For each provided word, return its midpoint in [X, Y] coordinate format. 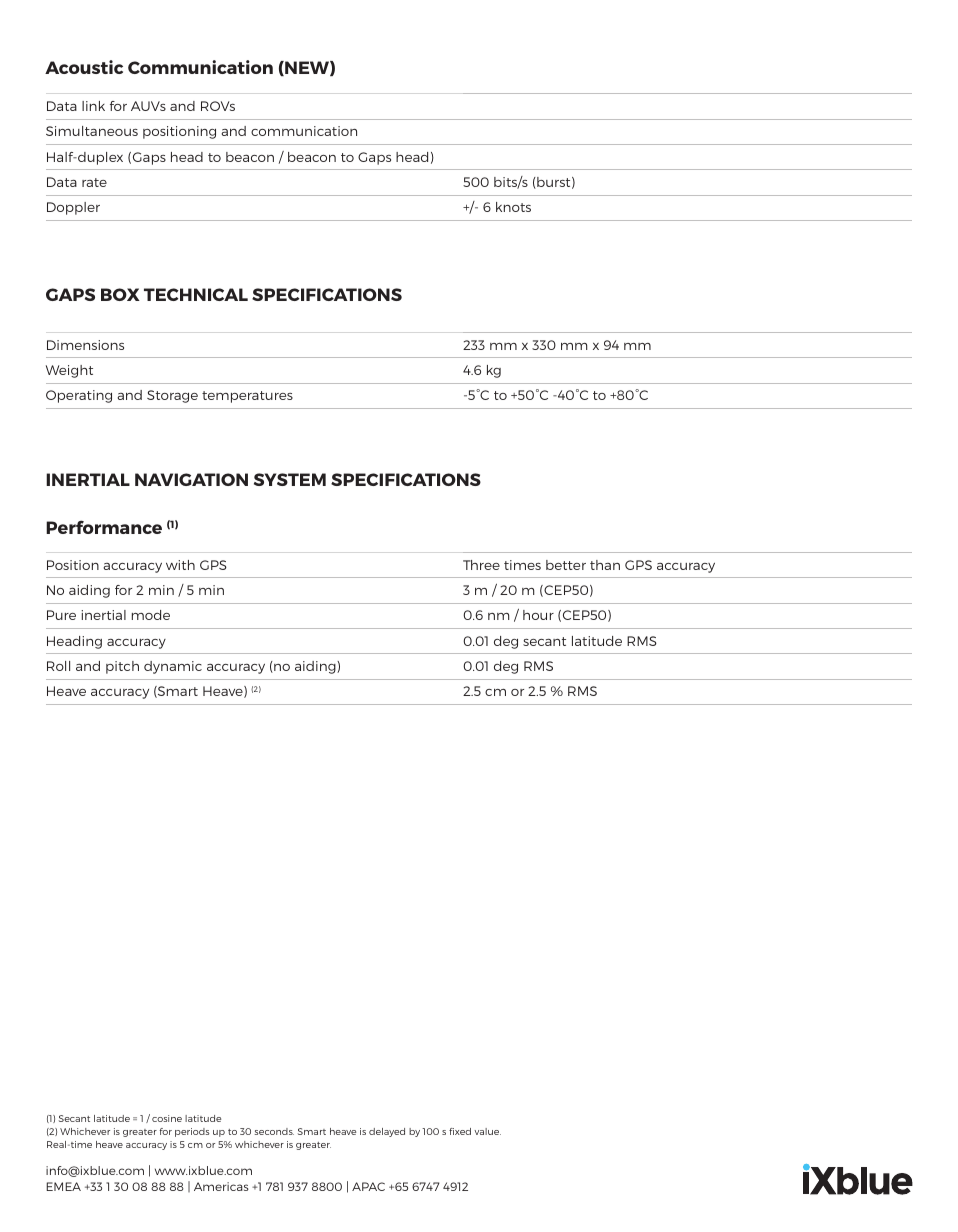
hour [538, 615]
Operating [79, 396]
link [93, 106]
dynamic [173, 667]
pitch [122, 667]
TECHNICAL [196, 294]
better [566, 565]
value [487, 1131]
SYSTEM [290, 479]
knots [513, 207]
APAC [368, 1186]
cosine [167, 1118]
